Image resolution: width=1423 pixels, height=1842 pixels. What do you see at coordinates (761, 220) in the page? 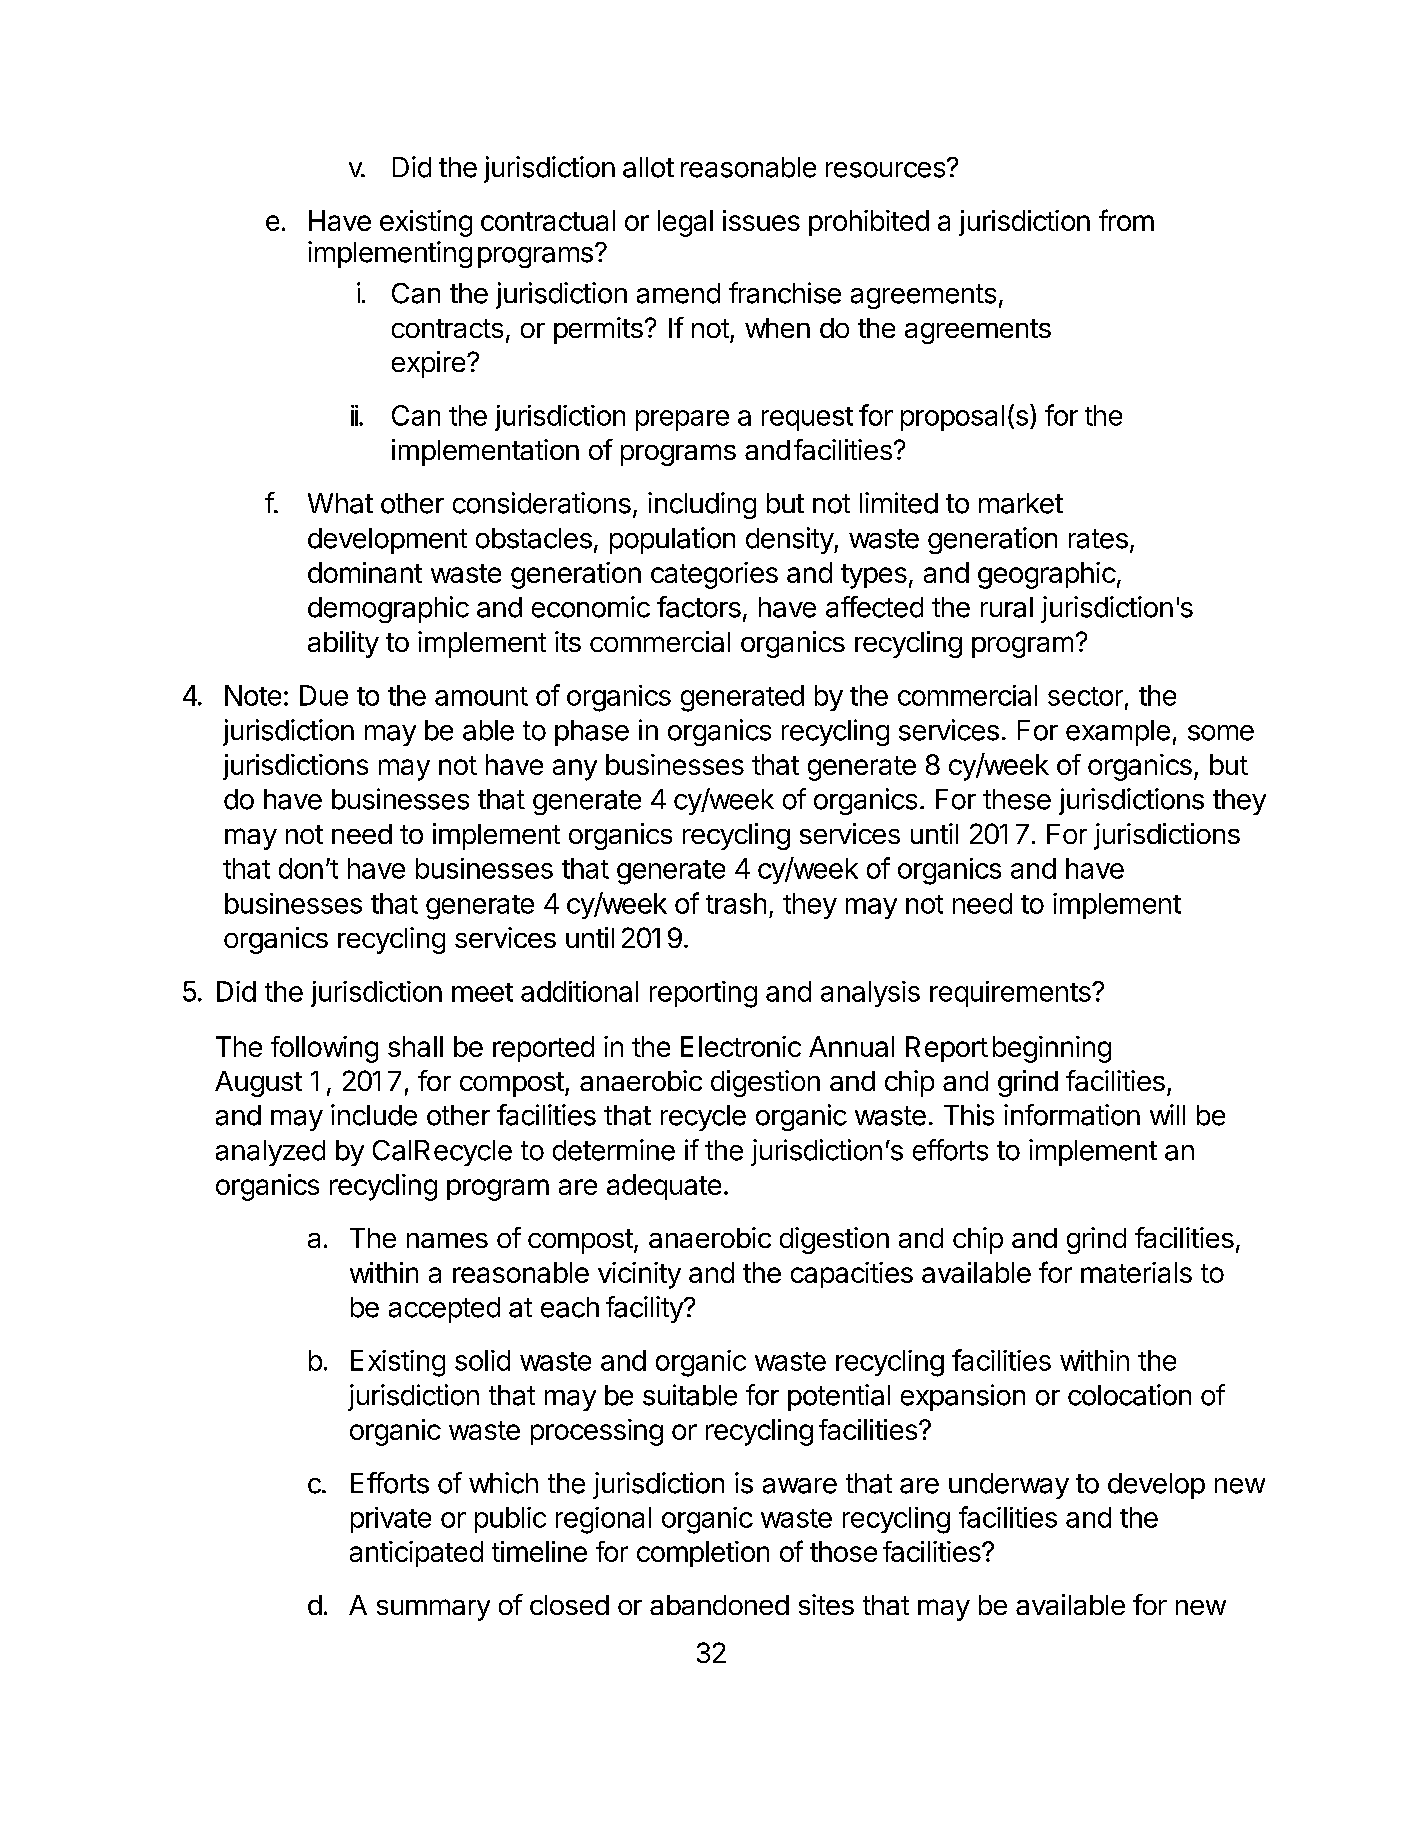
I see `issues` at bounding box center [761, 220].
